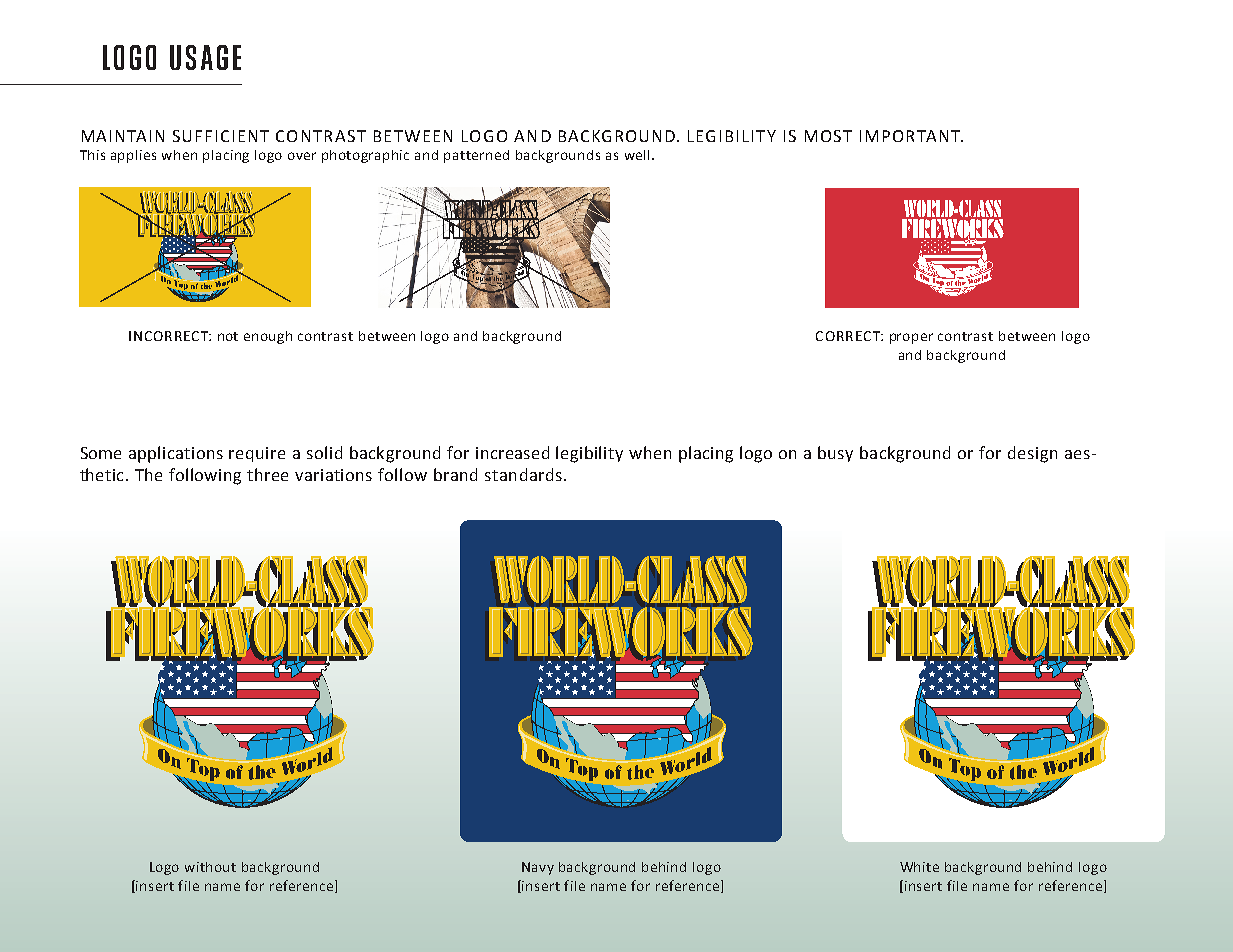 Image resolution: width=1233 pixels, height=952 pixels. I want to click on White, so click(919, 867).
